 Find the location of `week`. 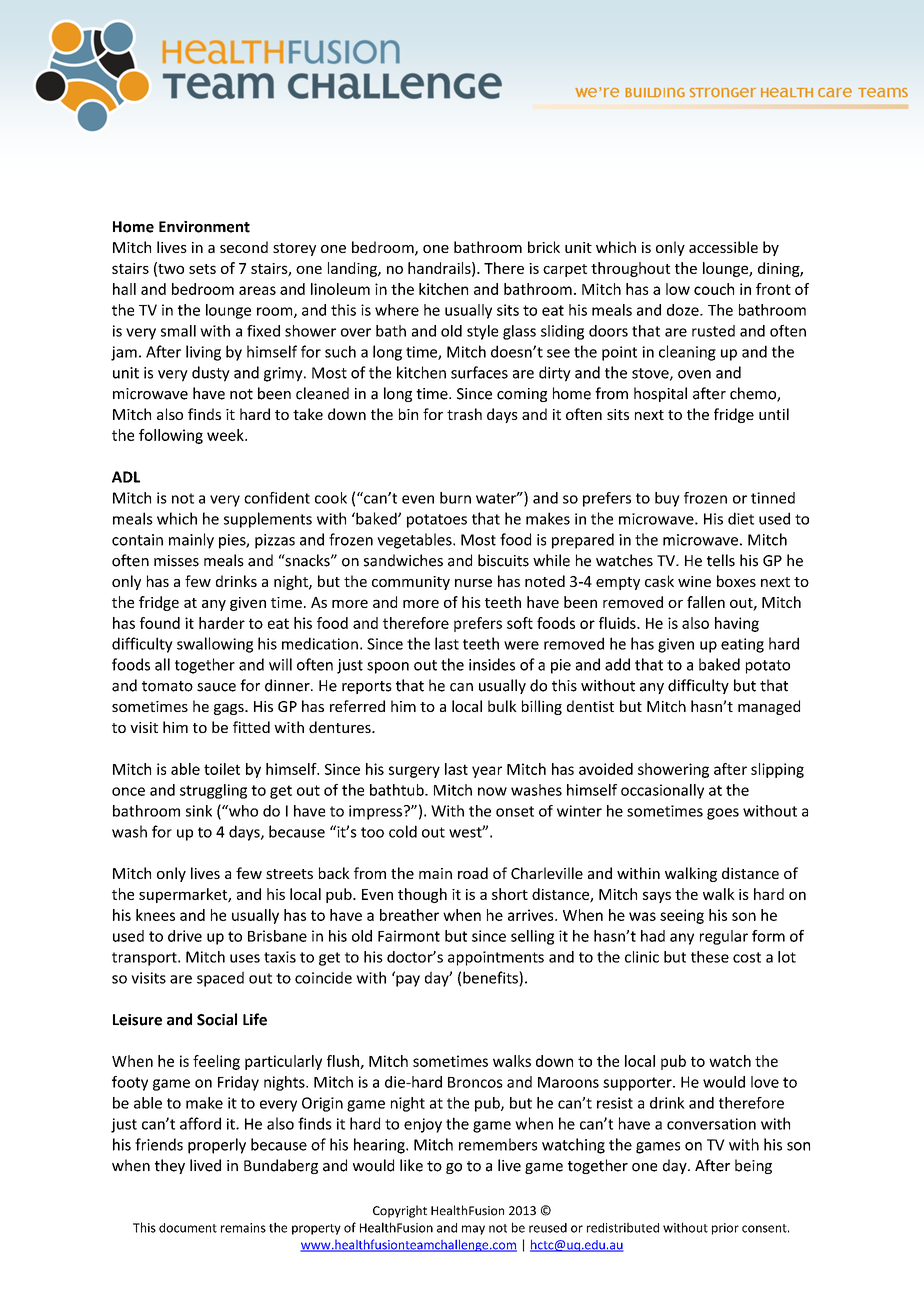

week is located at coordinates (226, 435).
